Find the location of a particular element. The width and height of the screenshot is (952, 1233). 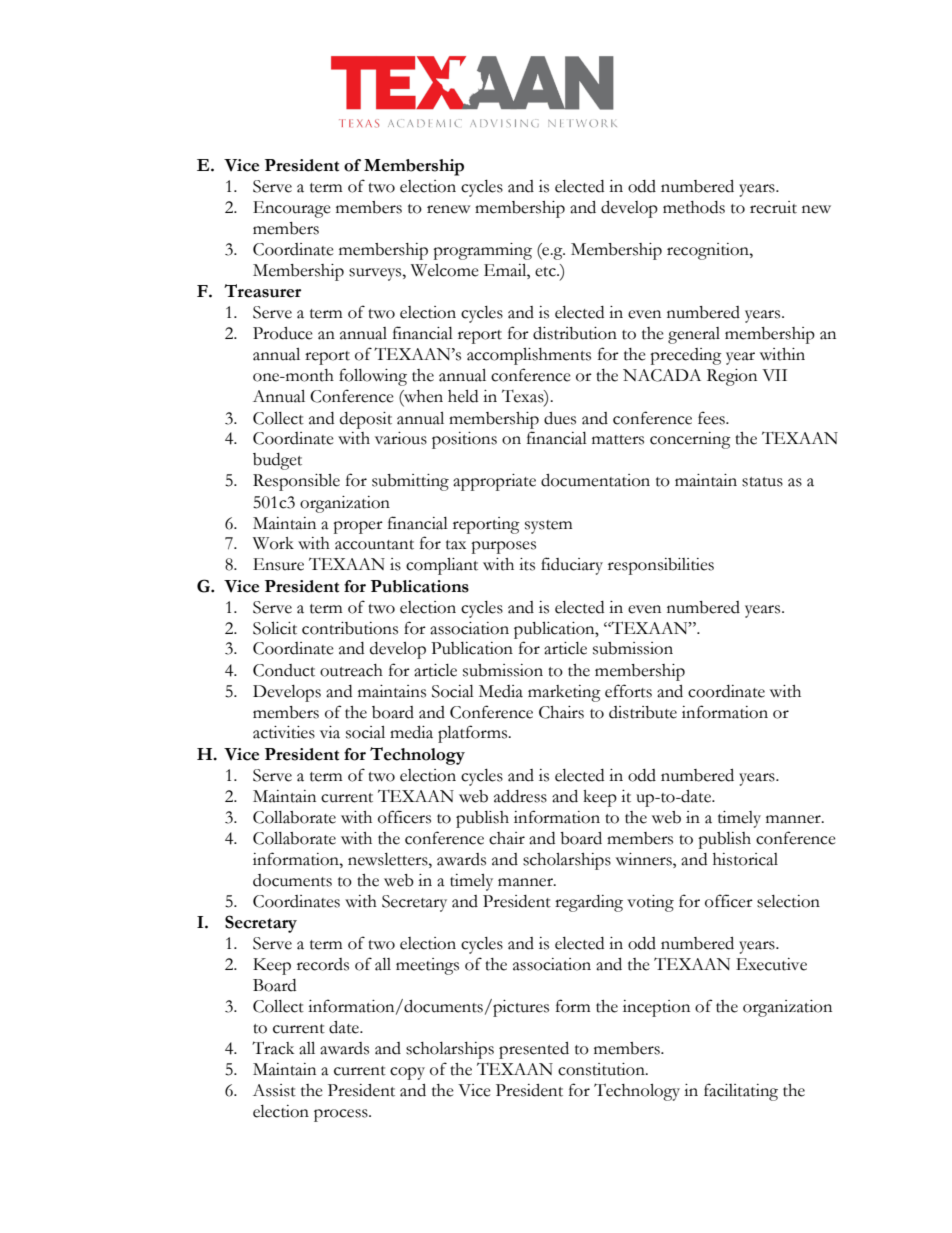

programming is located at coordinates (482, 251).
